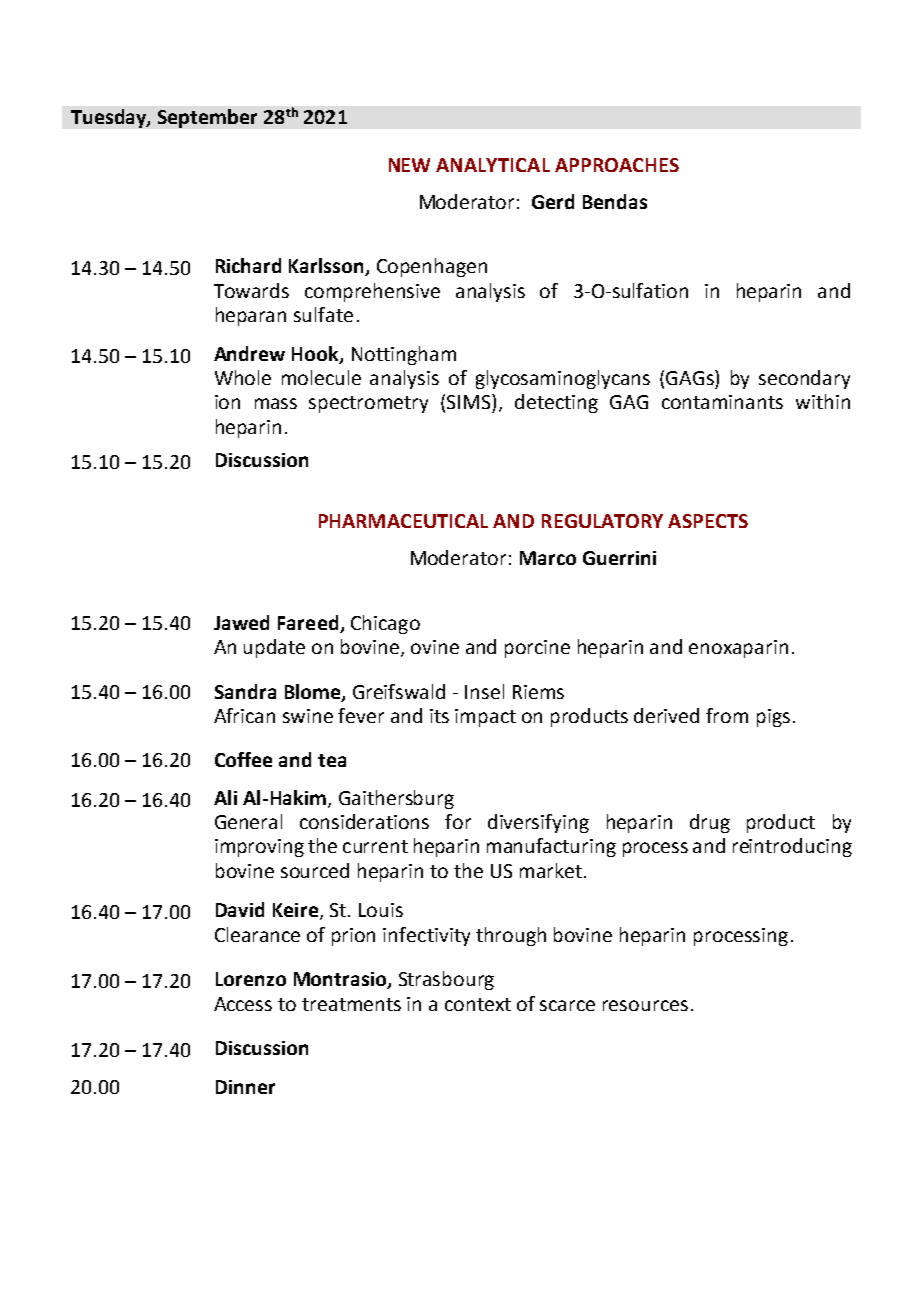 The image size is (924, 1313). I want to click on contaminants, so click(722, 402).
